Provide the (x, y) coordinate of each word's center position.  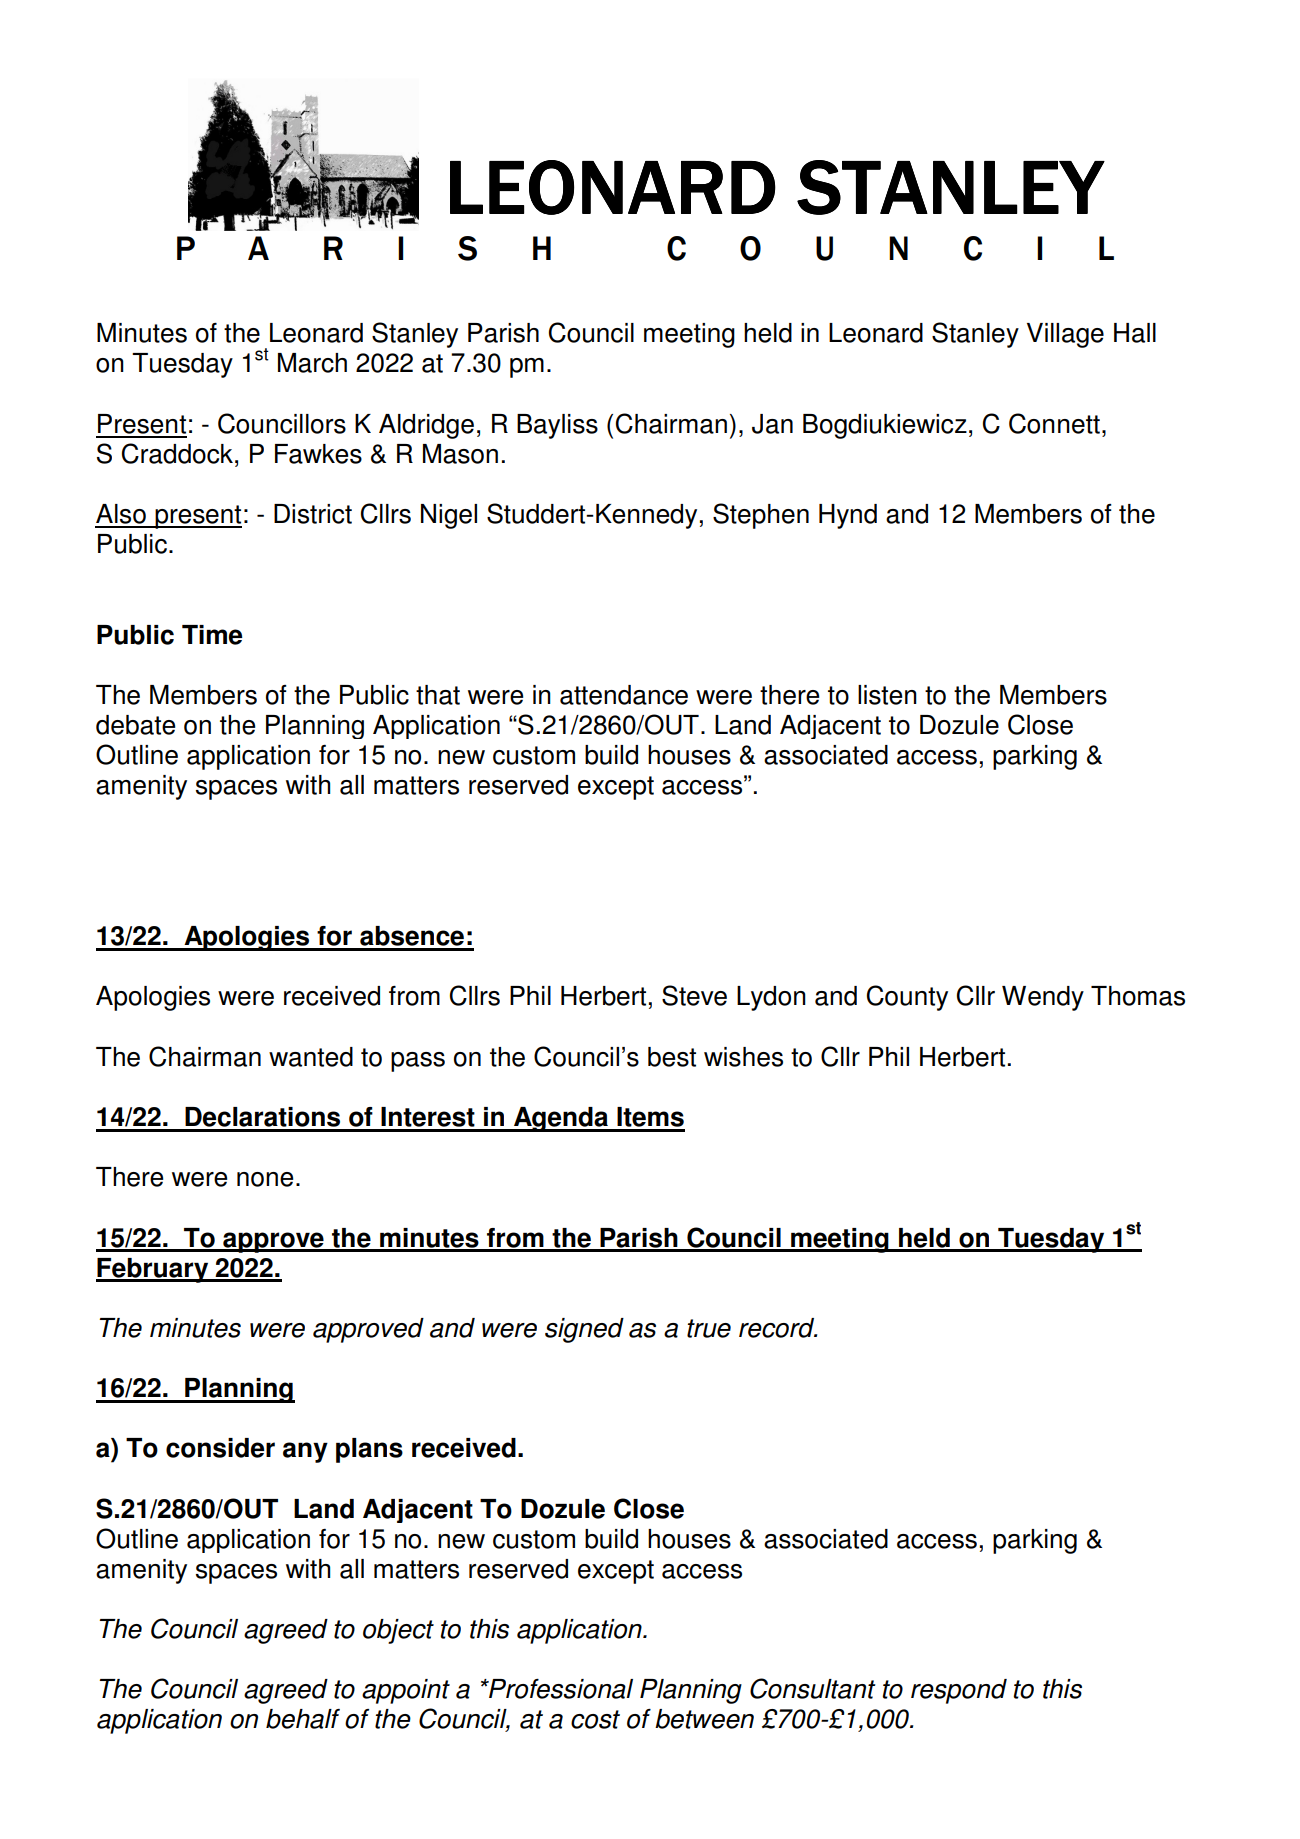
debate (135, 725)
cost (595, 1719)
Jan (772, 424)
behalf (303, 1719)
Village (1065, 335)
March (312, 363)
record (778, 1328)
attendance (624, 695)
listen (887, 695)
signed (584, 1330)
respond (959, 1691)
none (265, 1179)
